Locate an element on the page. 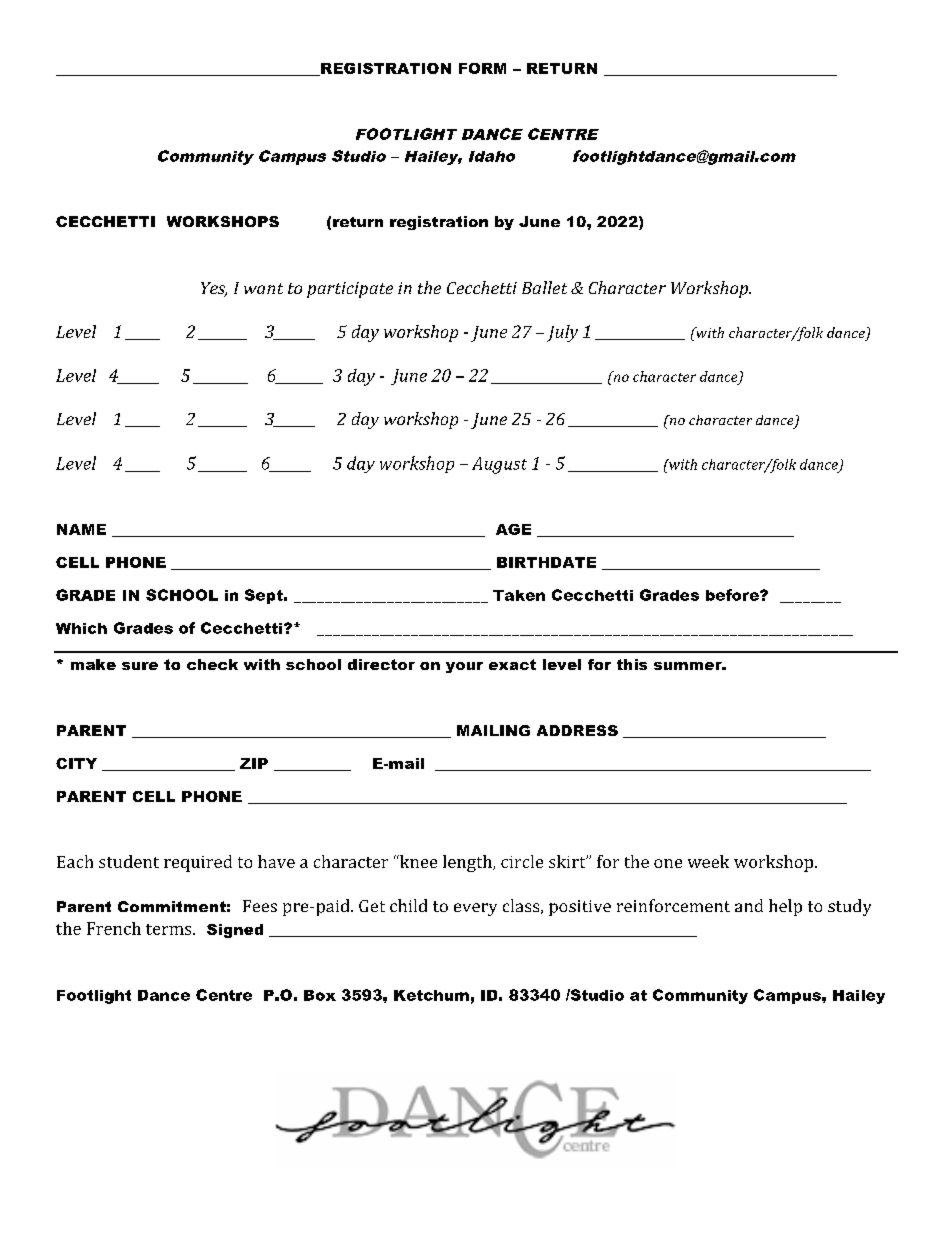  your is located at coordinates (464, 667).
